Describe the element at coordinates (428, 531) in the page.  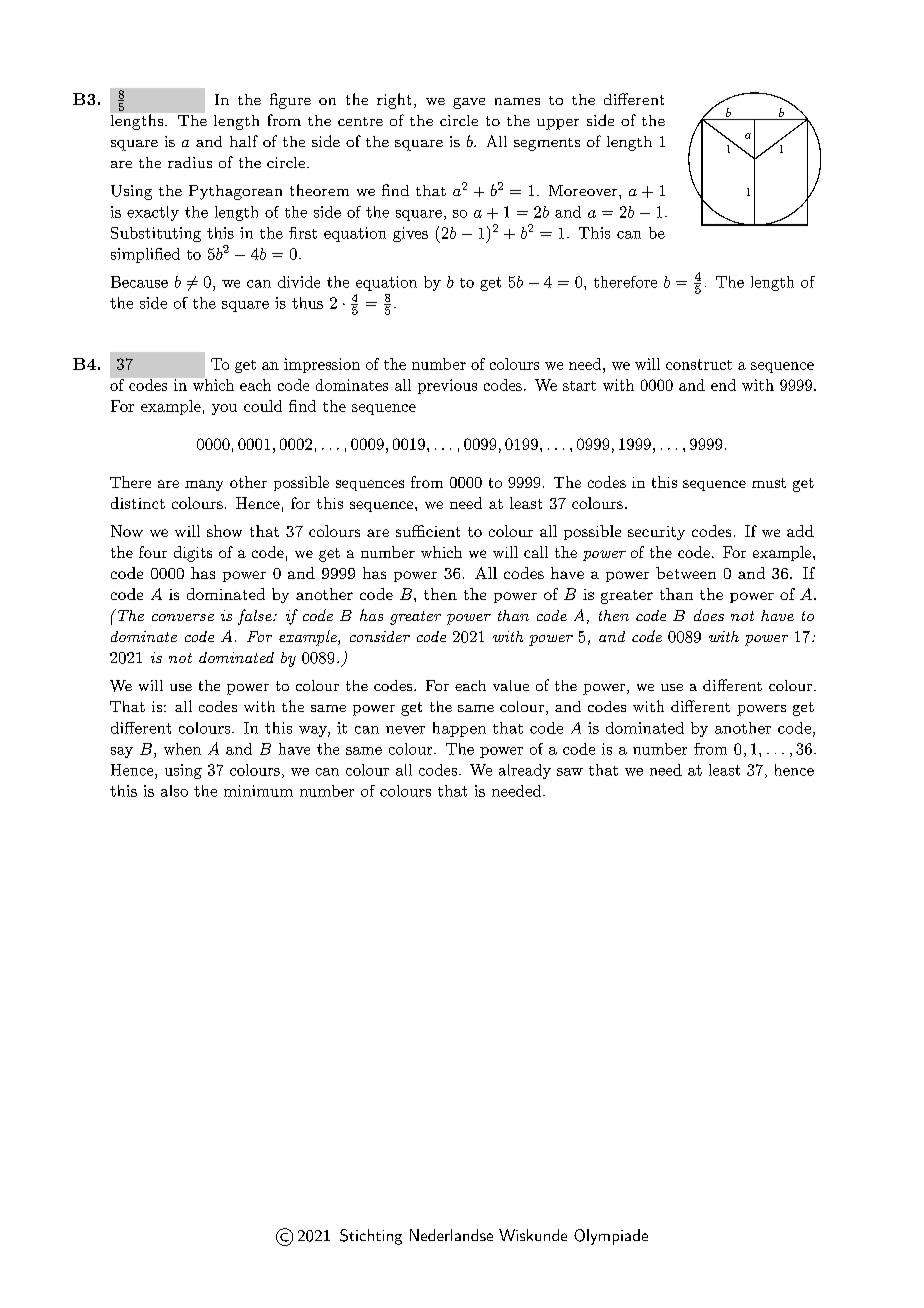
I see `sufficient` at that location.
